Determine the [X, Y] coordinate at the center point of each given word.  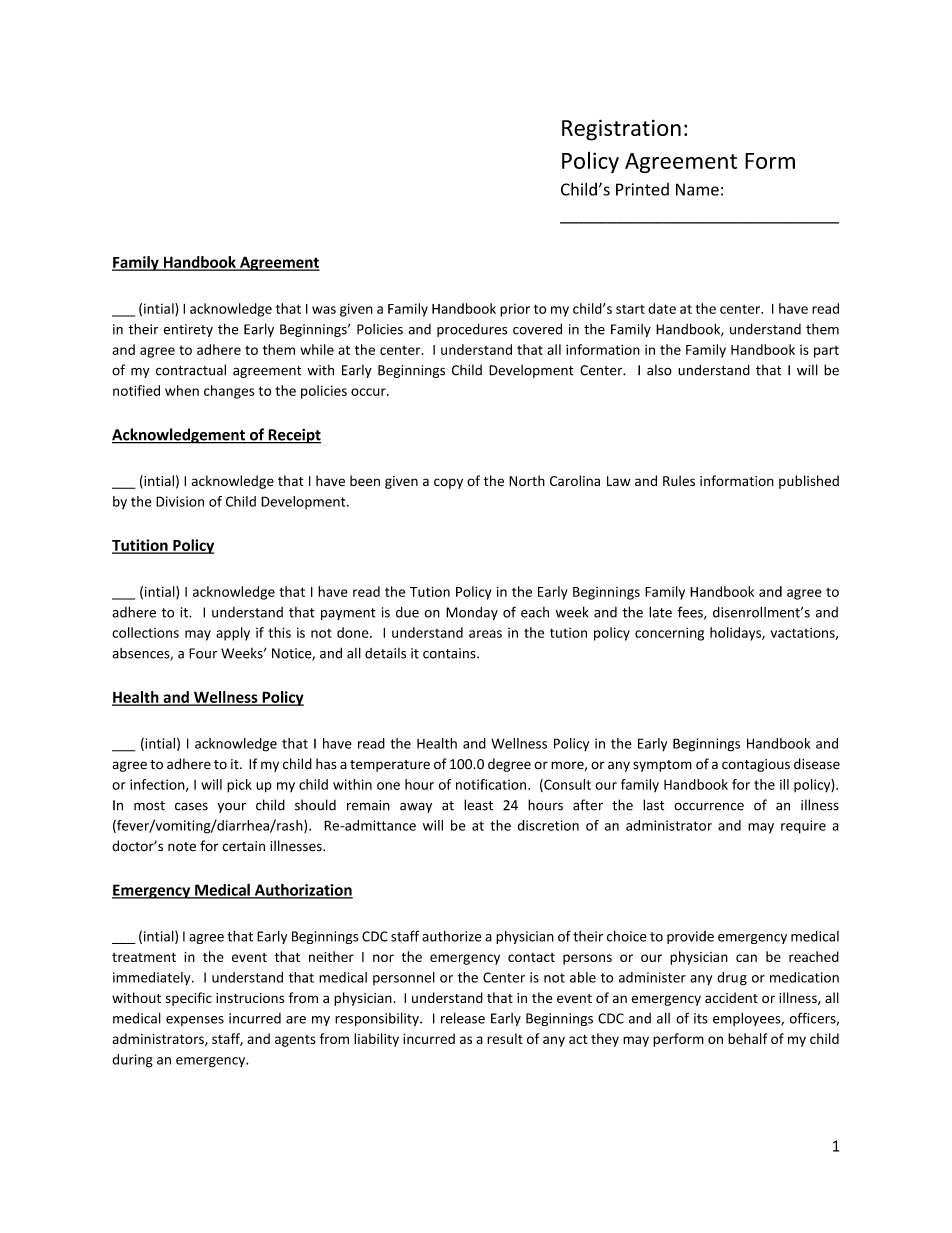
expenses [195, 1021]
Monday [472, 613]
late [660, 612]
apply [233, 634]
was [324, 310]
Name [697, 189]
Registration [621, 130]
